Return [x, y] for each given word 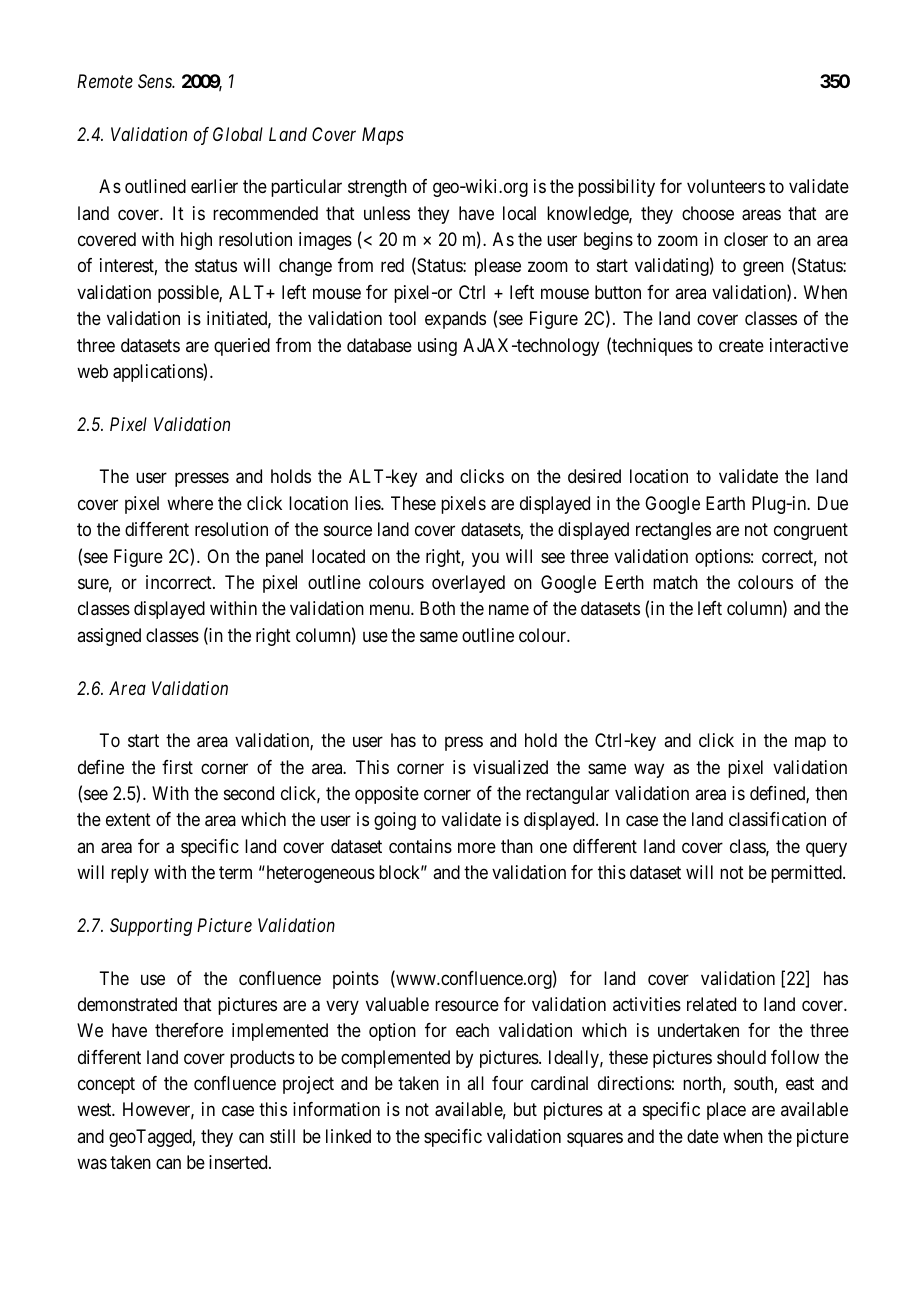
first [177, 767]
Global [238, 134]
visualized [510, 767]
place [726, 1111]
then [831, 793]
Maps [383, 136]
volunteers [726, 186]
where [190, 503]
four [507, 1083]
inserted [239, 1162]
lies [368, 503]
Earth [725, 503]
